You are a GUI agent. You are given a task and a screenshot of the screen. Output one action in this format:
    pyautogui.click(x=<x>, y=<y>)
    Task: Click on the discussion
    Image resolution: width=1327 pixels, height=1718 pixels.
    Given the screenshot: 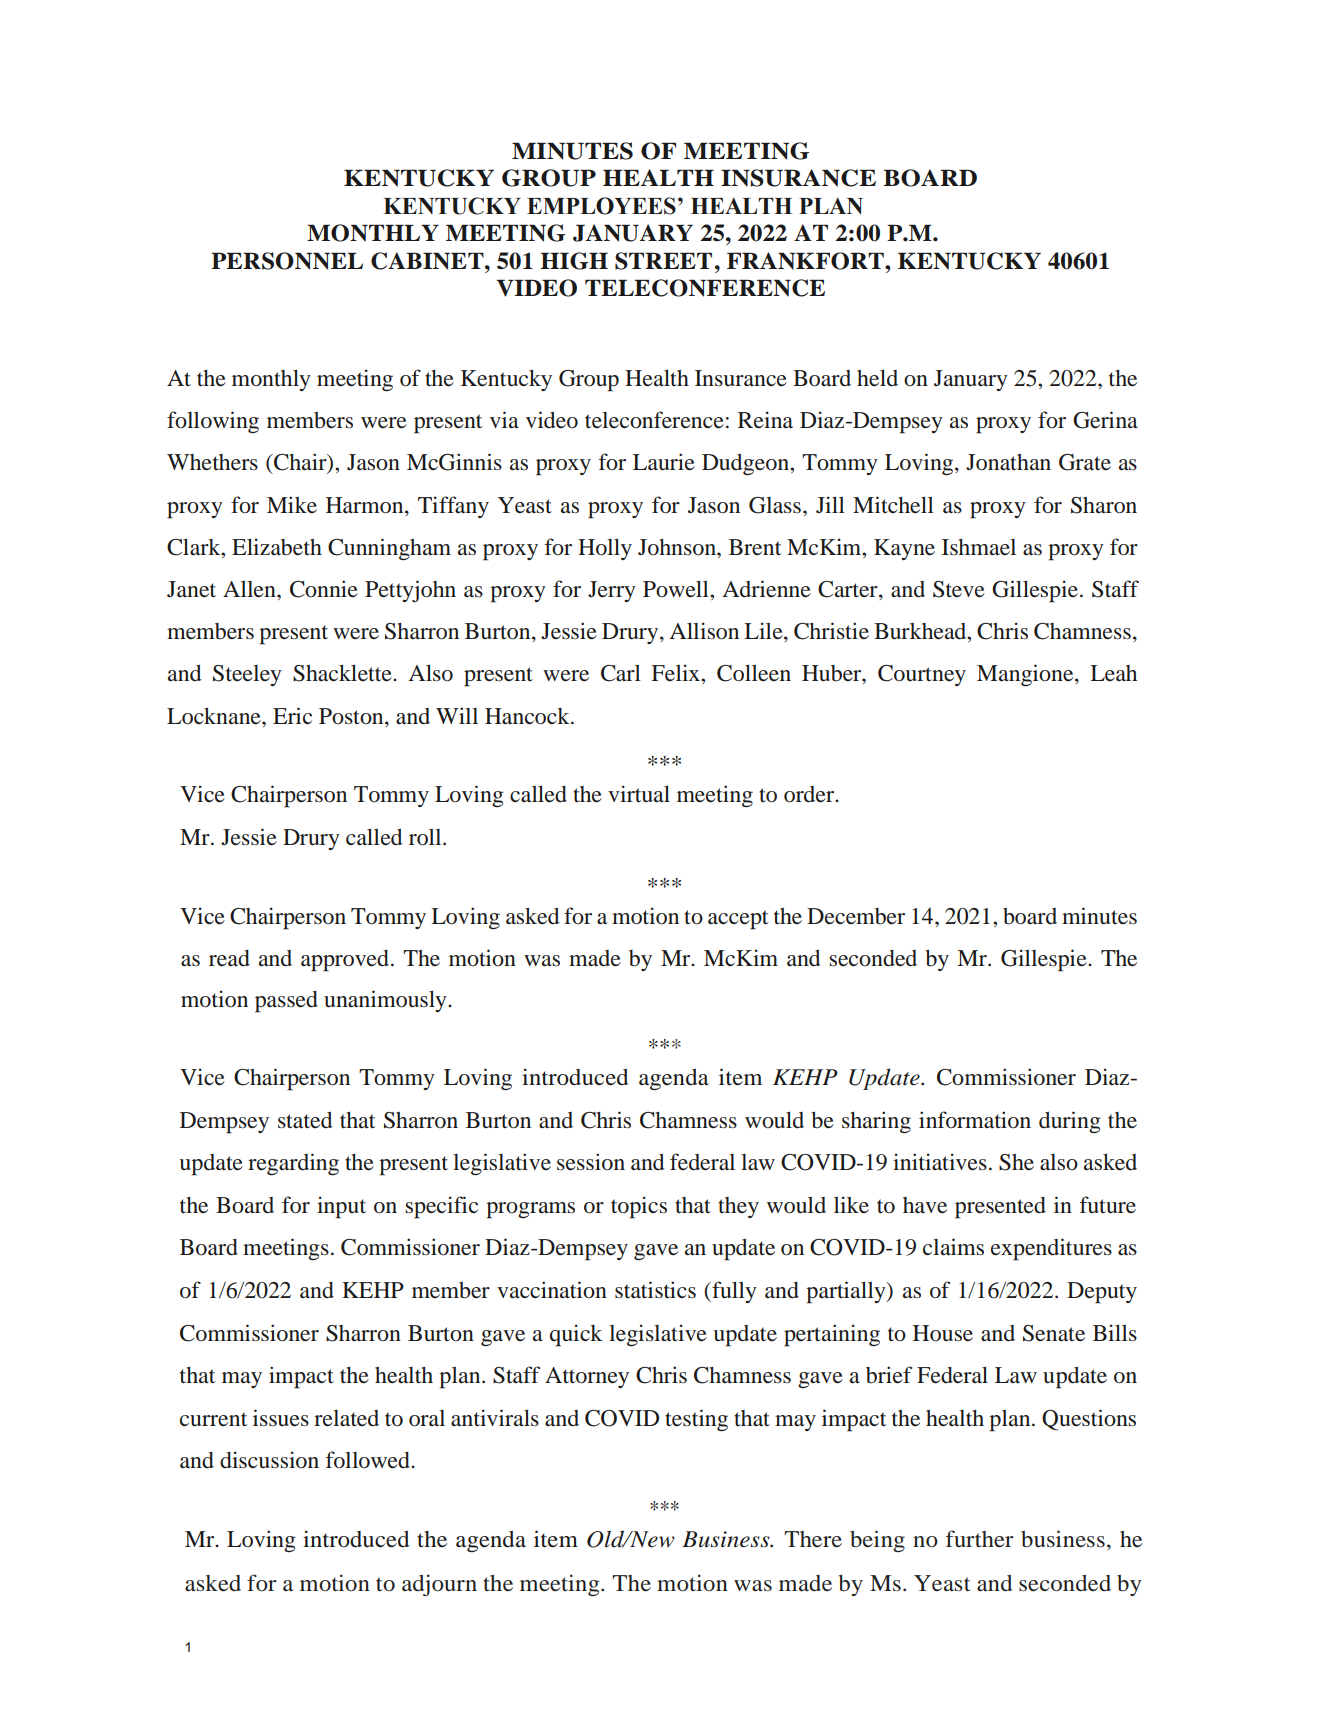 What is the action you would take?
    pyautogui.click(x=269, y=1460)
